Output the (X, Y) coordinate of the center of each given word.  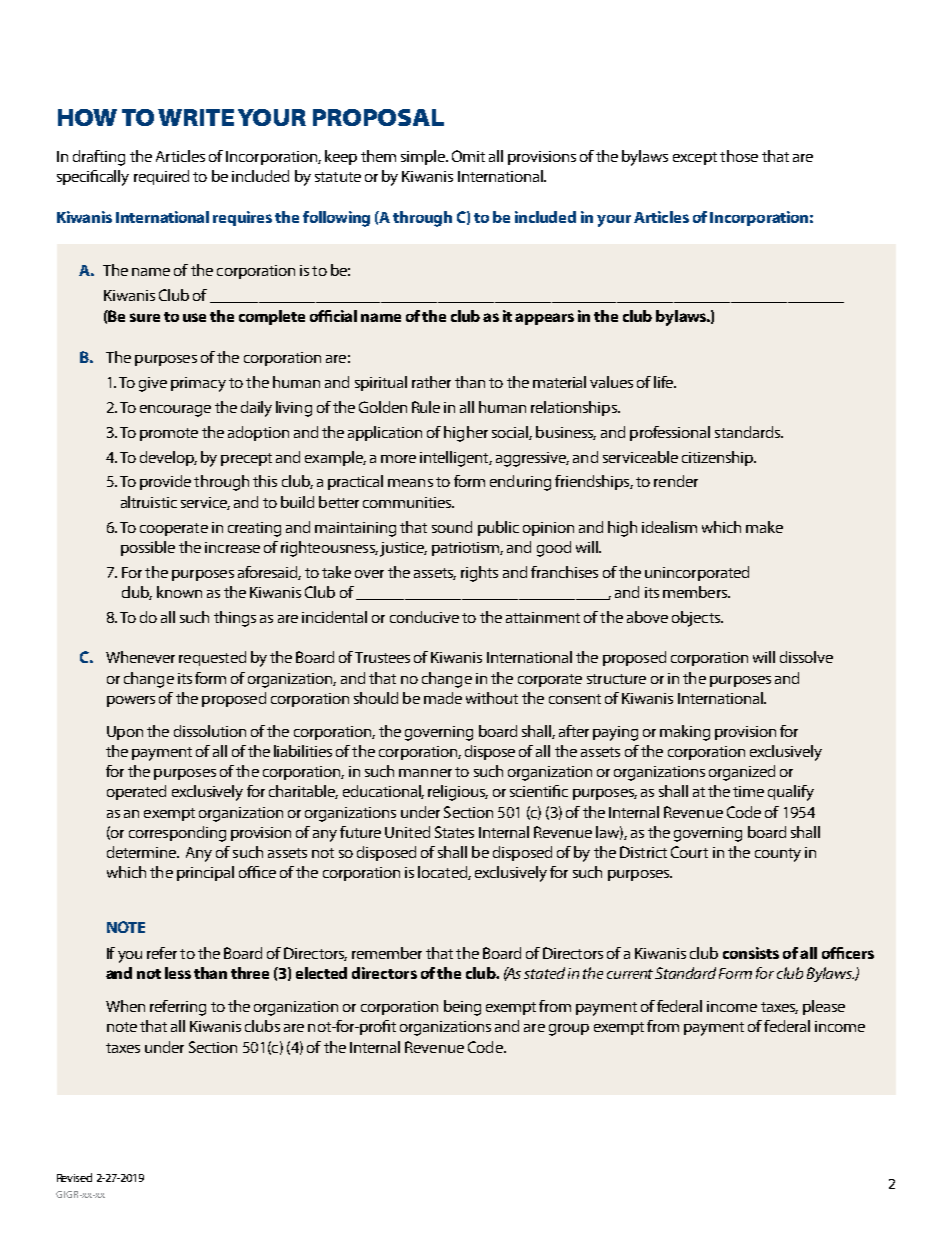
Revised (74, 1177)
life (665, 382)
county (778, 855)
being (462, 1008)
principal (205, 873)
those (739, 156)
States (454, 832)
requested (212, 658)
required (161, 177)
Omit (468, 156)
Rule (426, 407)
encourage (175, 411)
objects (697, 619)
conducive (424, 617)
